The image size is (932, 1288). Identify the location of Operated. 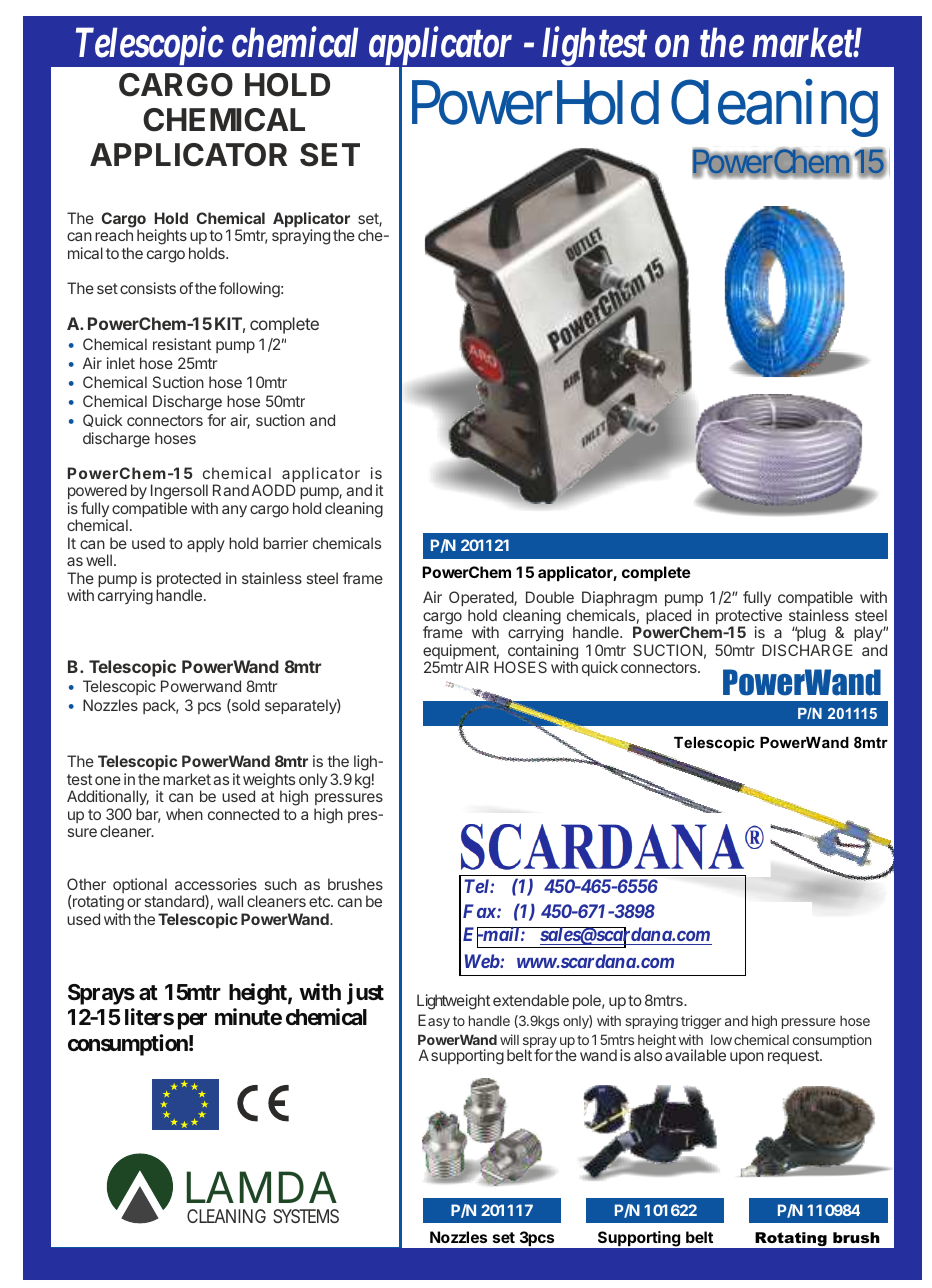
(482, 600).
